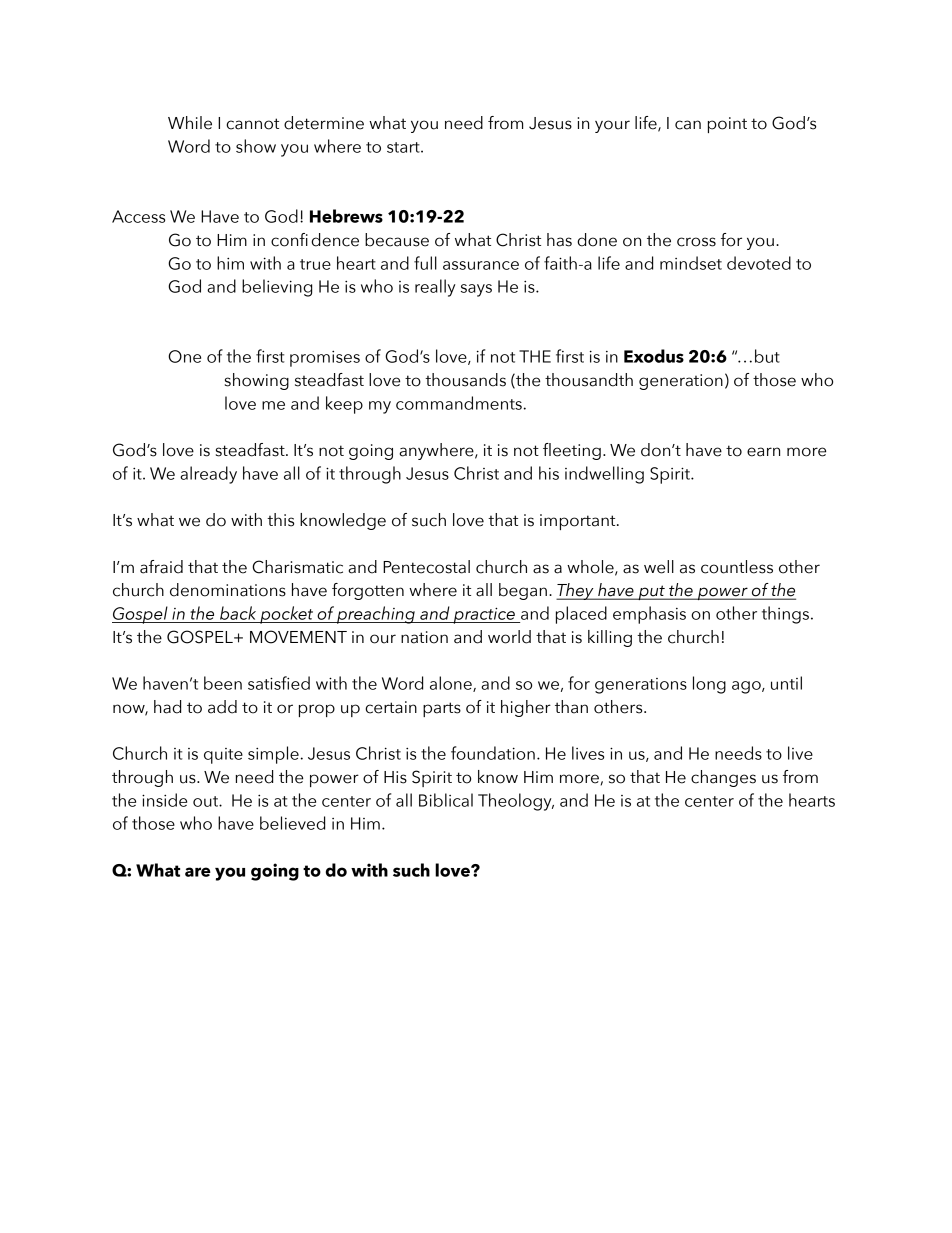 This screenshot has width=952, height=1233. I want to click on point, so click(727, 125).
